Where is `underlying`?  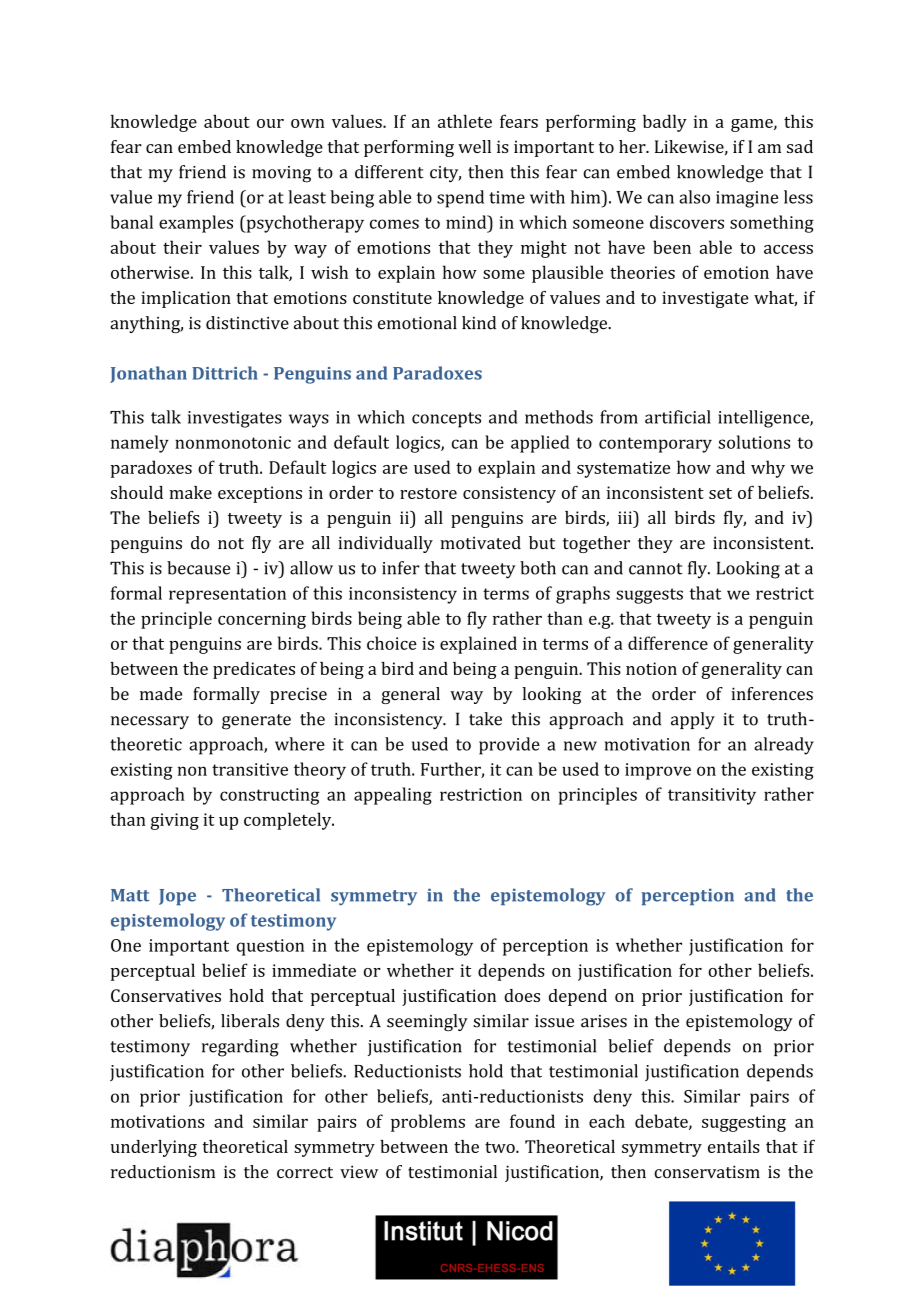
underlying is located at coordinates (154, 1148).
